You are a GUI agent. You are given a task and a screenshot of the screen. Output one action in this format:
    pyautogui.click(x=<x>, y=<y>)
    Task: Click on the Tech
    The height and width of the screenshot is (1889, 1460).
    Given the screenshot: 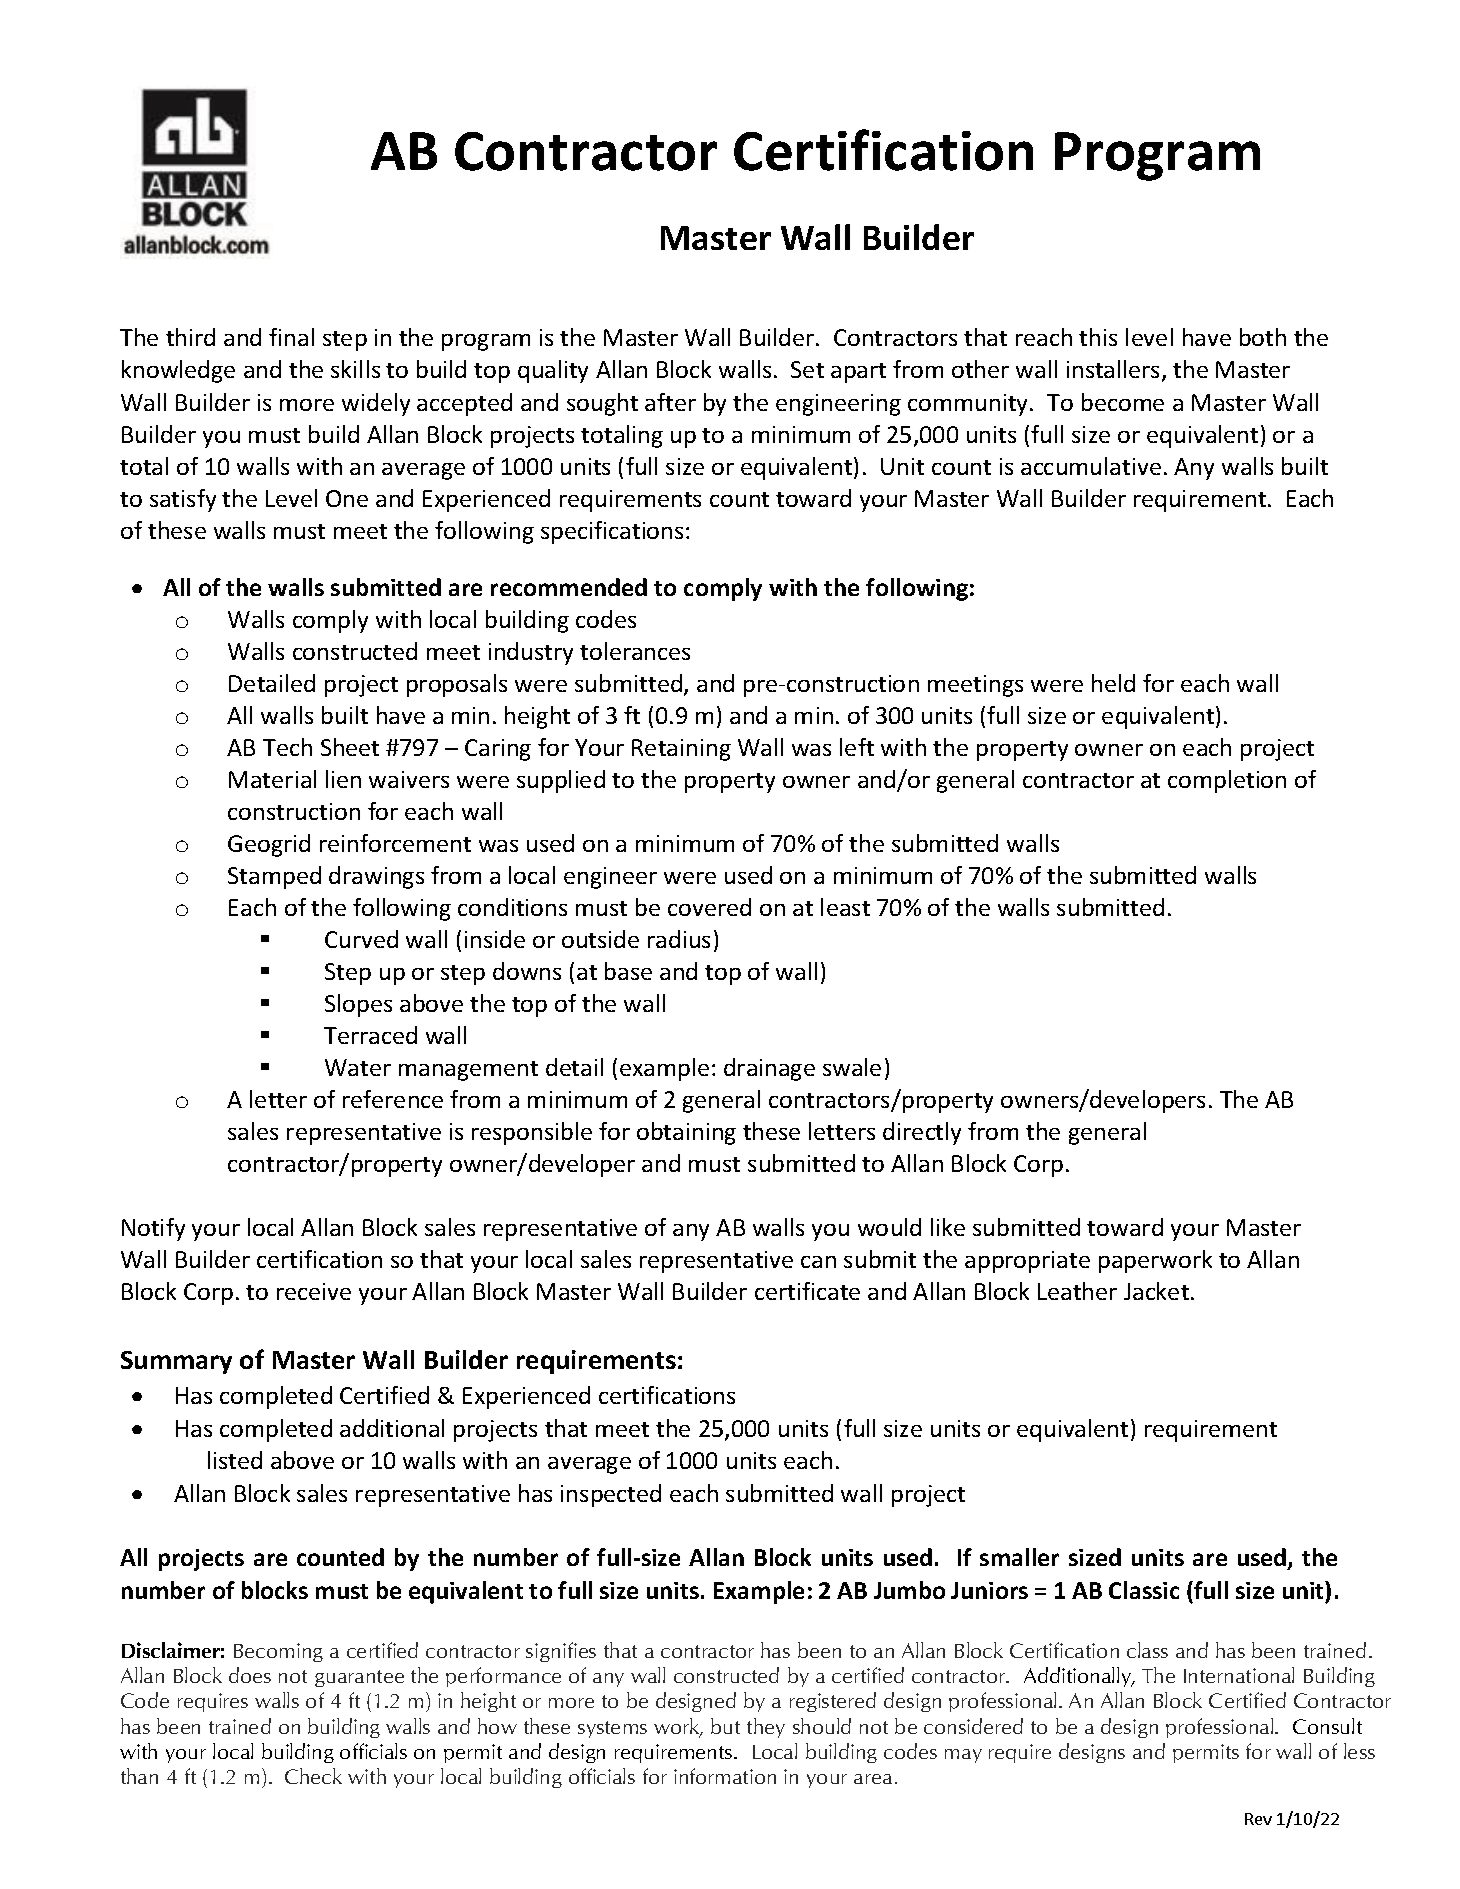 What is the action you would take?
    pyautogui.click(x=287, y=747)
